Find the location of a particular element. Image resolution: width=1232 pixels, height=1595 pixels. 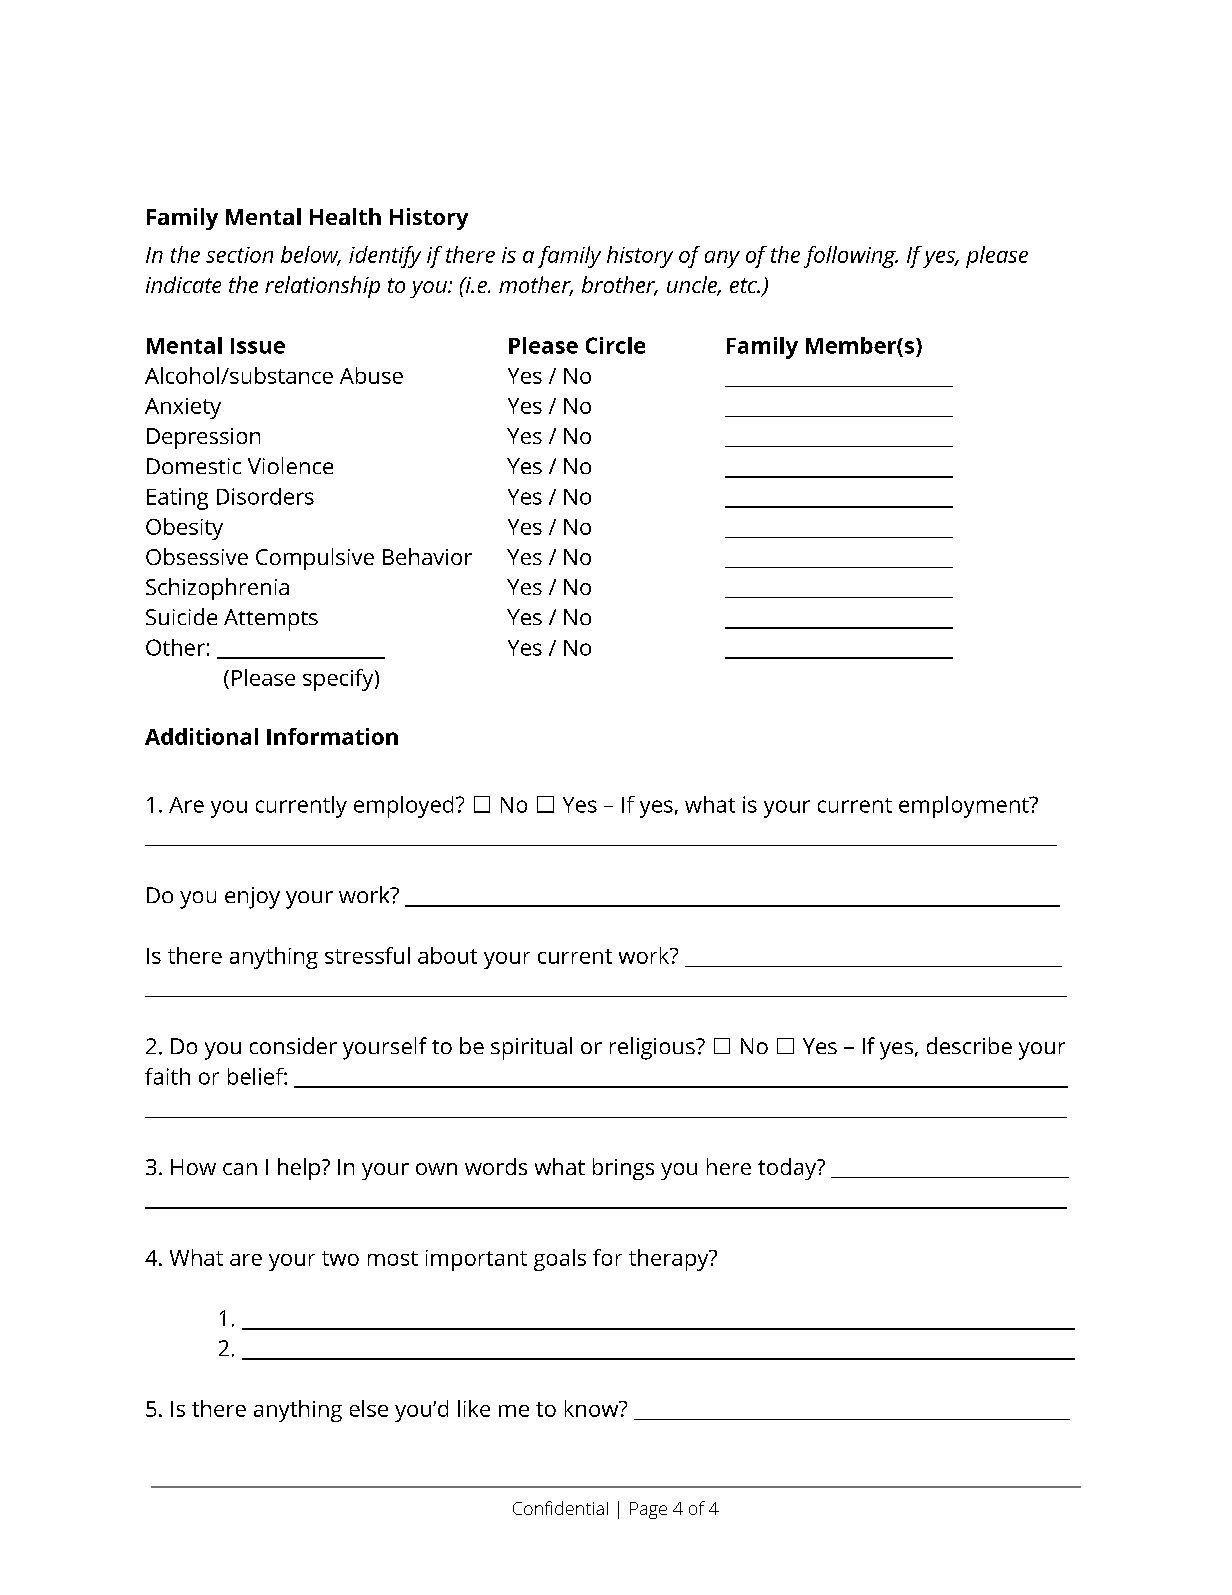

section is located at coordinates (239, 255).
